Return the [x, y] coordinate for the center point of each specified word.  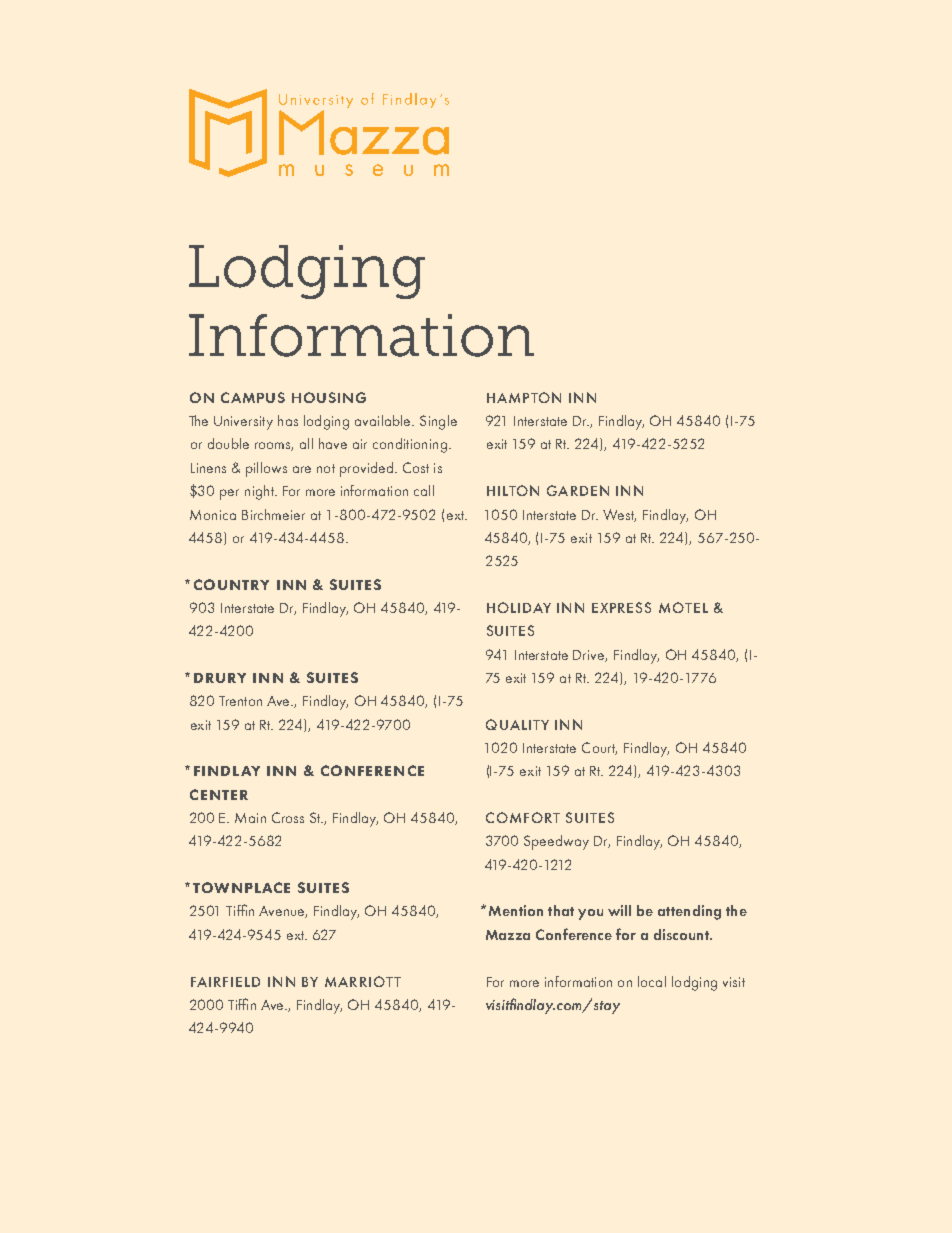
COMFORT [523, 817]
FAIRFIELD [225, 982]
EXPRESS [621, 607]
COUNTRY [231, 584]
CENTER [219, 794]
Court [599, 748]
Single [438, 422]
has [288, 420]
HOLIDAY [519, 607]
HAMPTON [524, 397]
